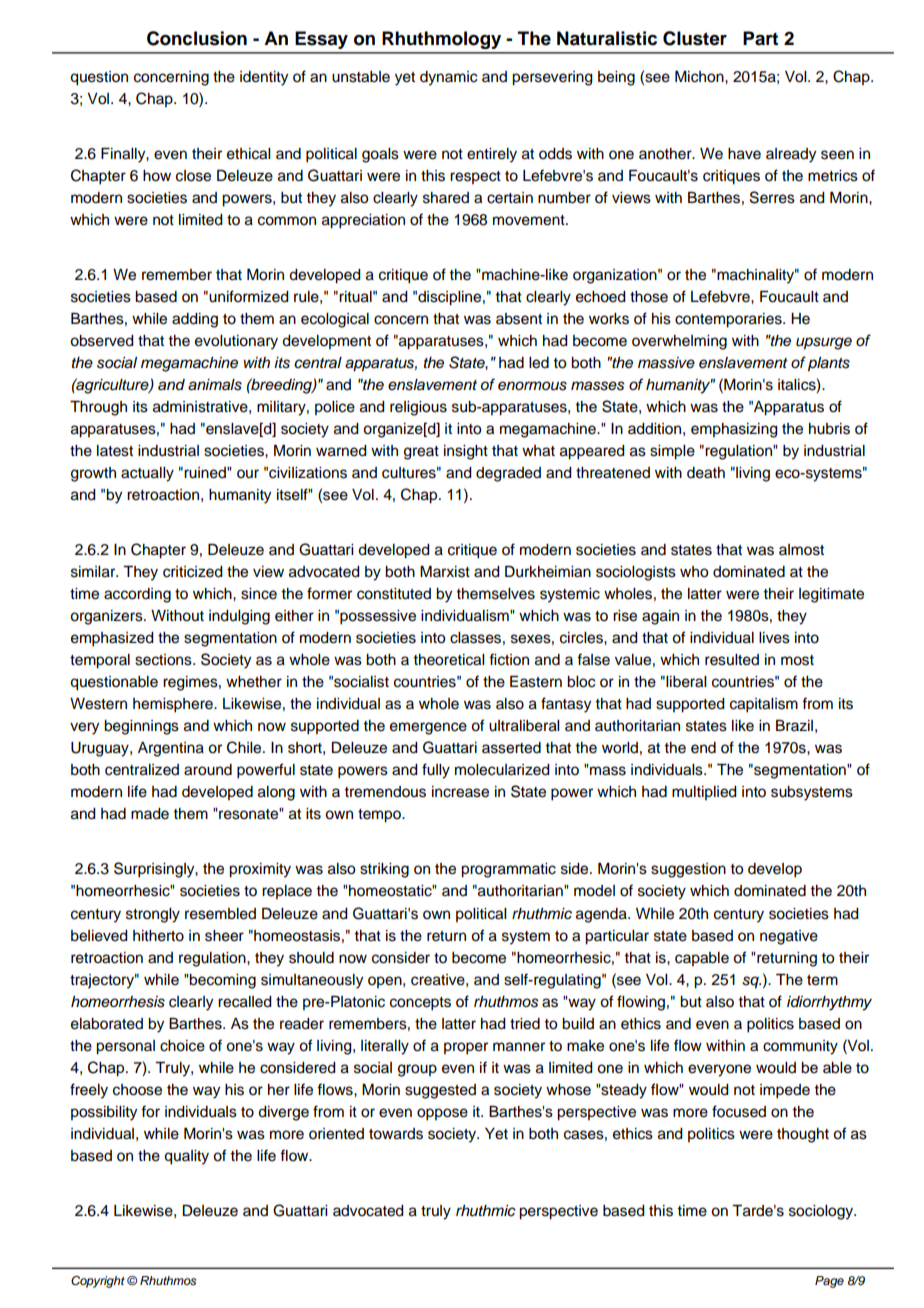 This screenshot has height=1308, width=924. What do you see at coordinates (197, 38) in the screenshot?
I see `Conclusion` at bounding box center [197, 38].
